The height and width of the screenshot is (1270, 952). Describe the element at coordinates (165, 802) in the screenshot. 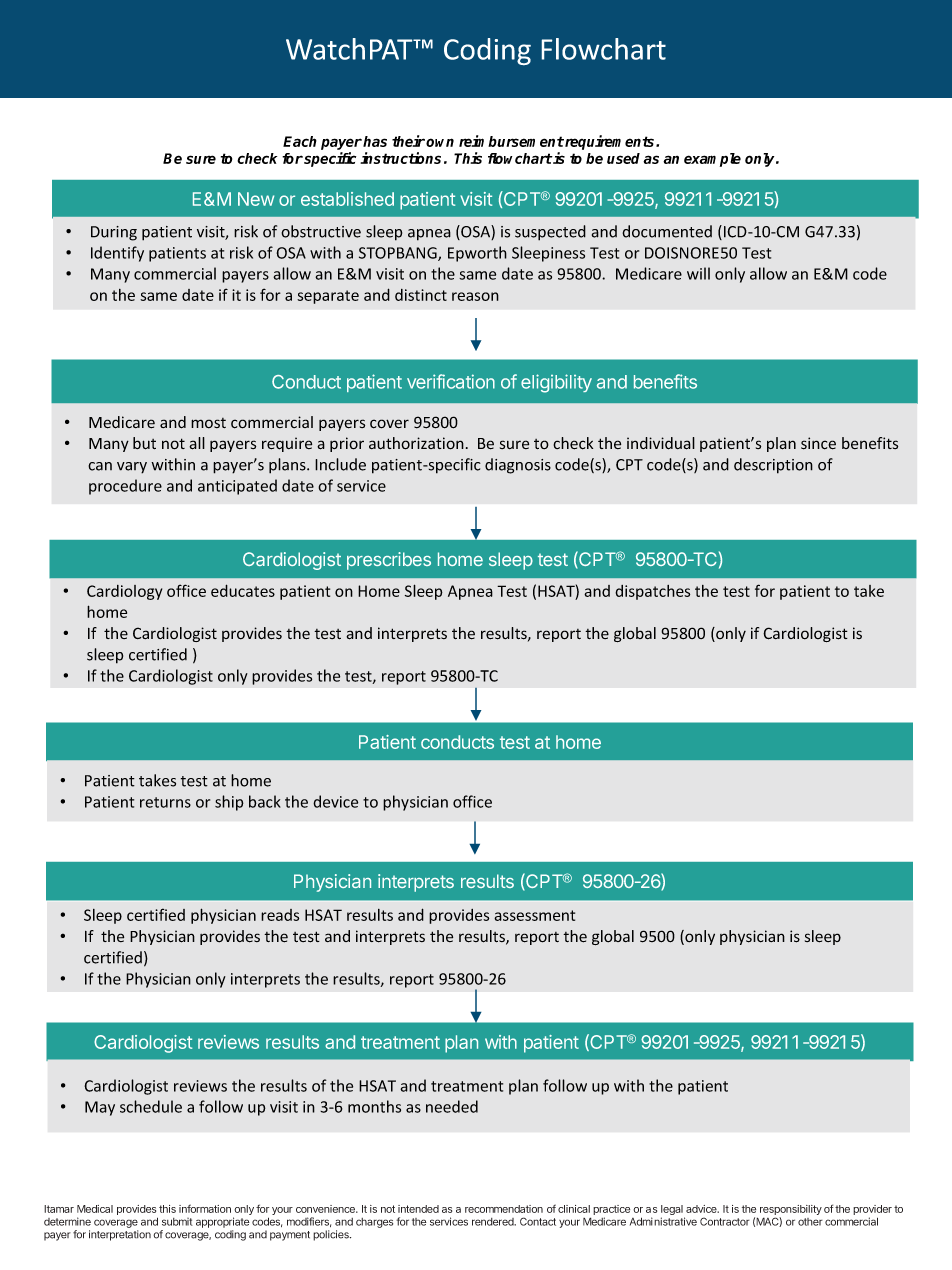

I see `returns` at that location.
